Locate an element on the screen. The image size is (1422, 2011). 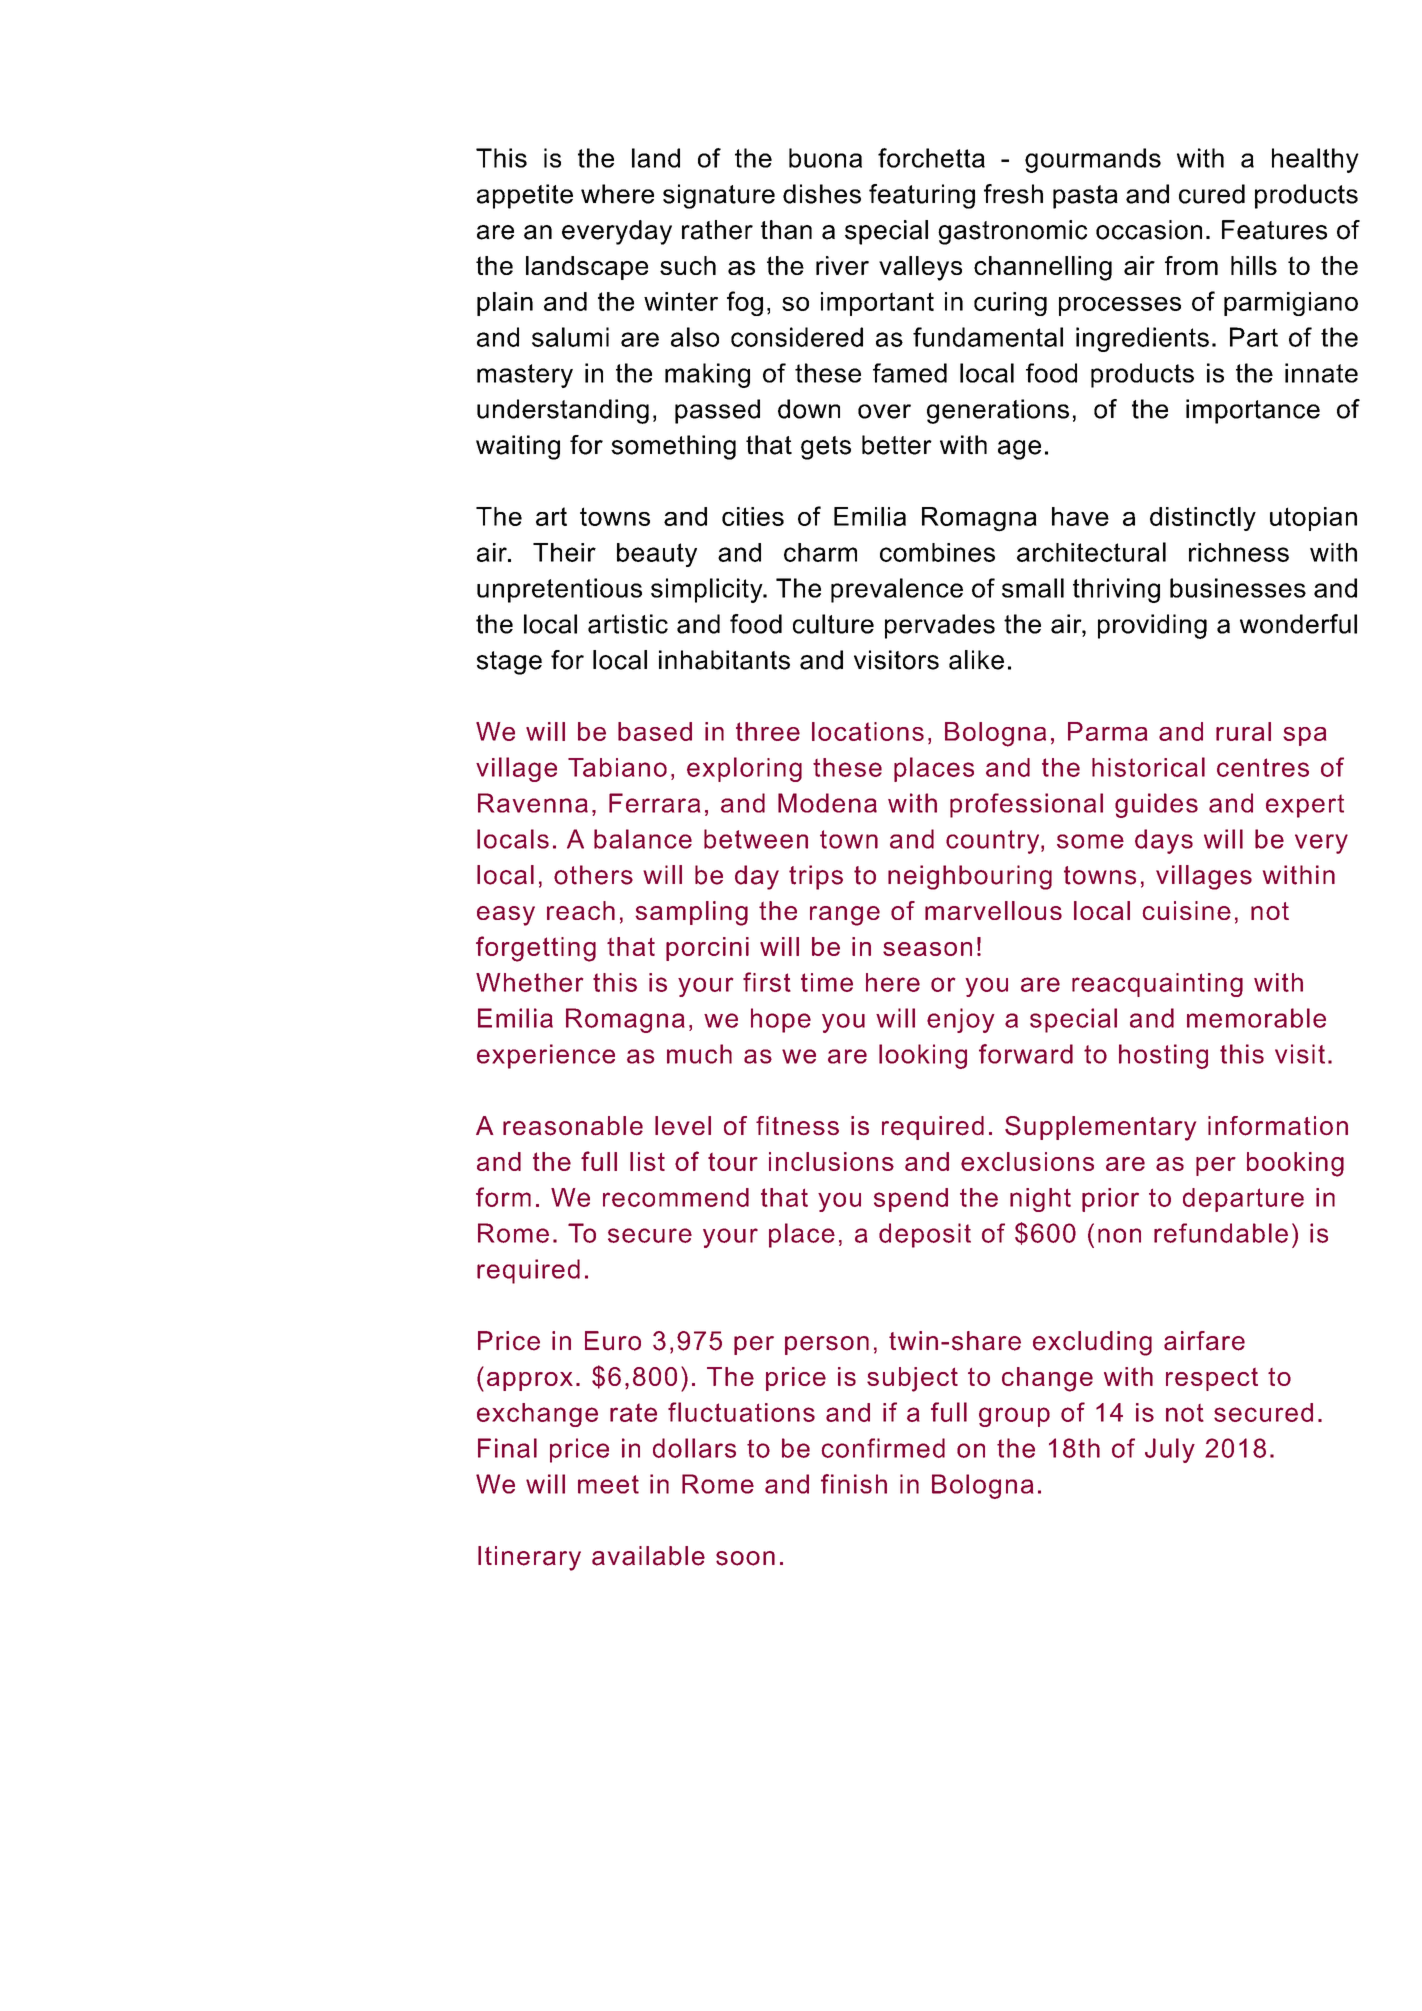
Features is located at coordinates (1274, 230).
